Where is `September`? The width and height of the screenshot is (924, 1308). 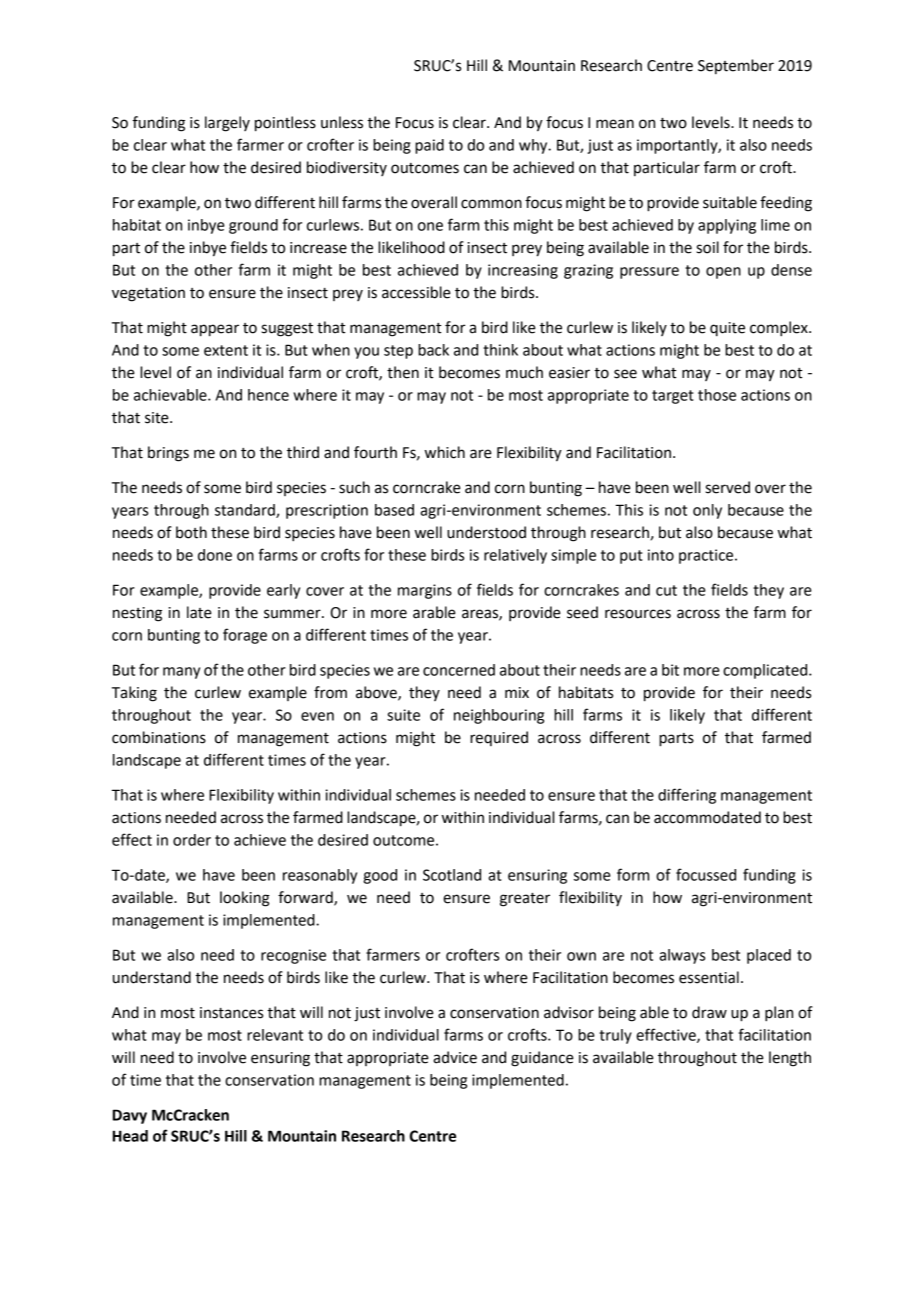 September is located at coordinates (736, 66).
